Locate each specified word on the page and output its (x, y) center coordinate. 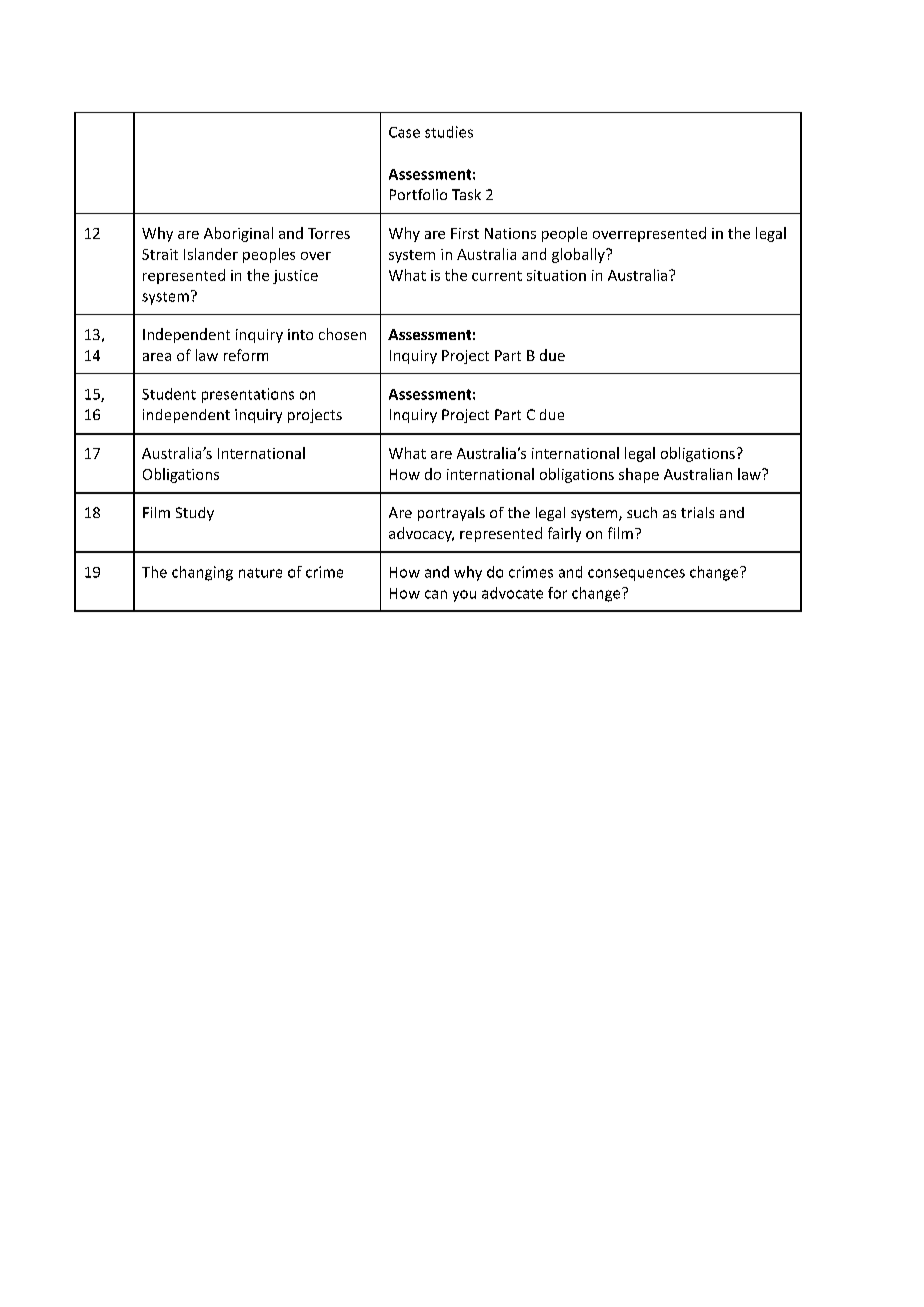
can (436, 594)
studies (449, 132)
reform (246, 355)
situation (556, 275)
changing (202, 573)
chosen (342, 334)
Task (466, 194)
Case (404, 132)
